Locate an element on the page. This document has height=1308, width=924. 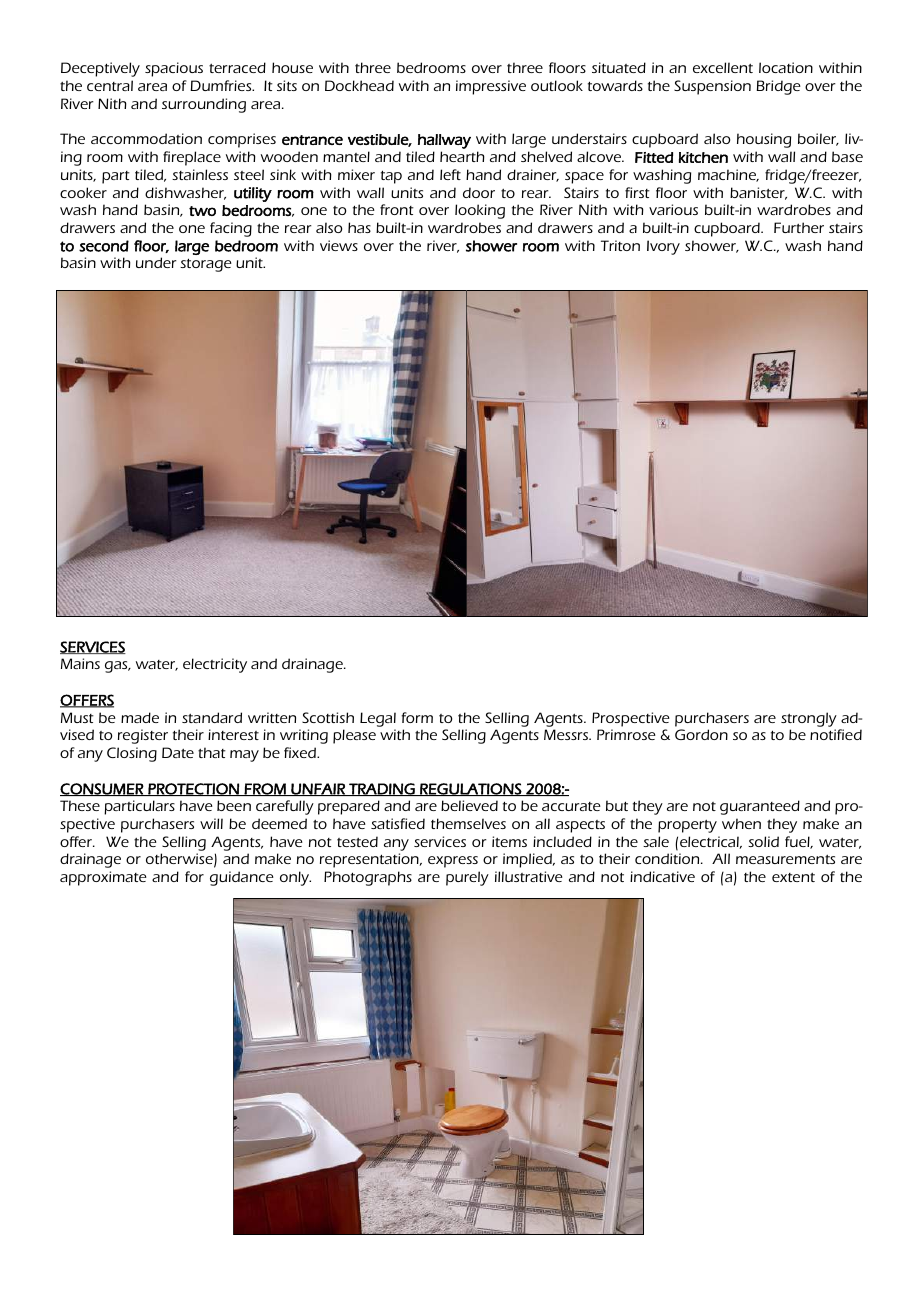
will is located at coordinates (211, 823).
